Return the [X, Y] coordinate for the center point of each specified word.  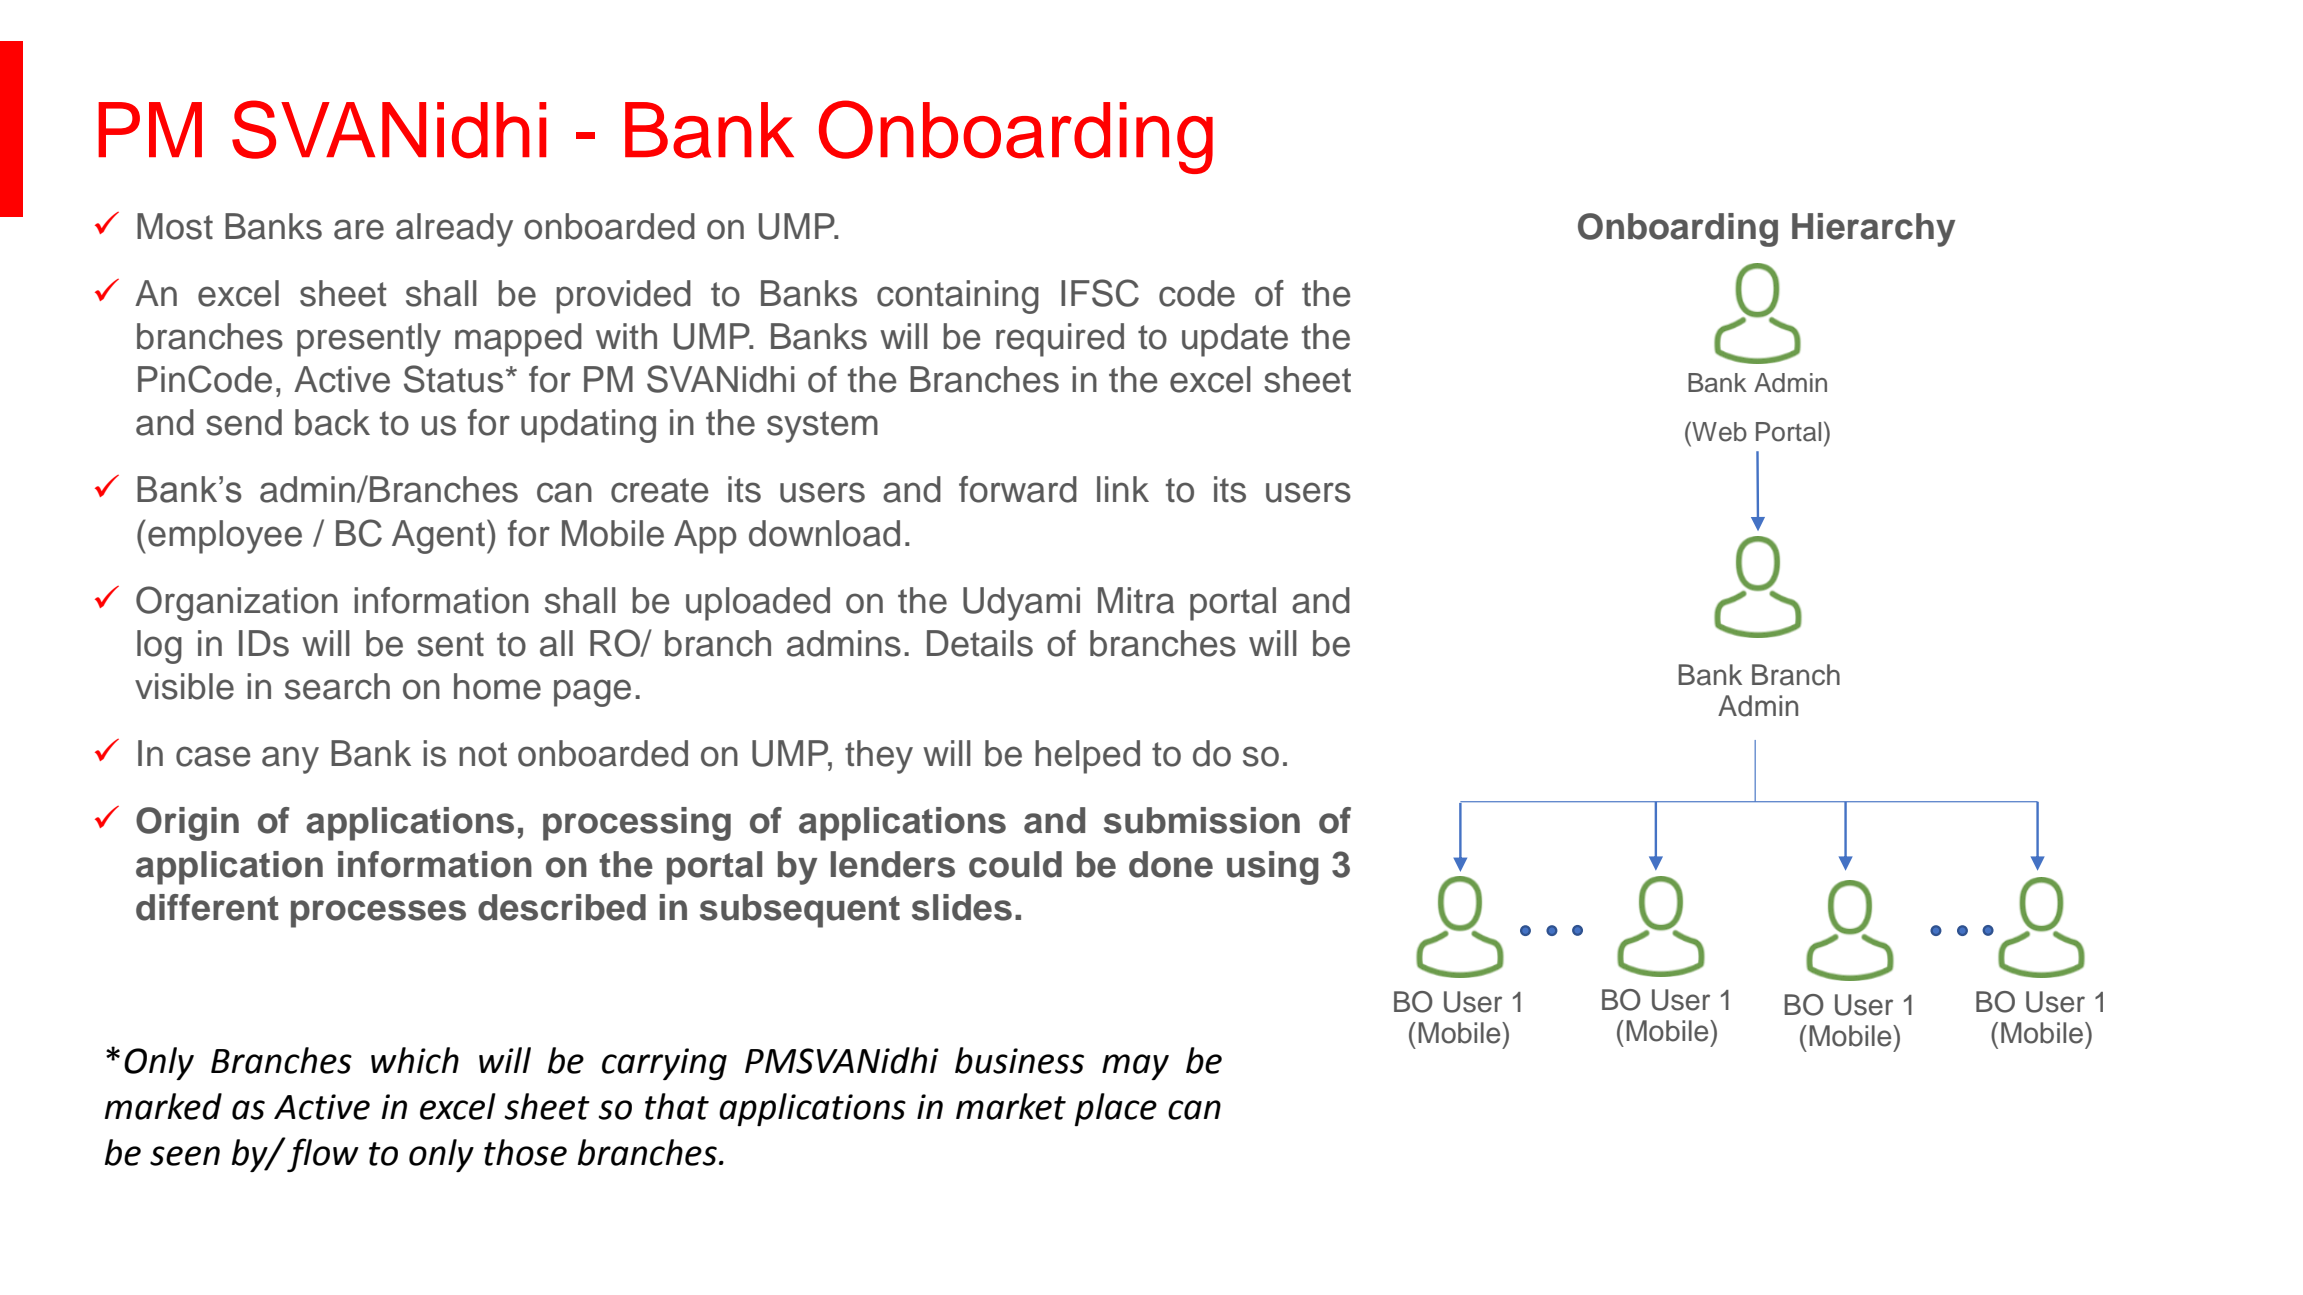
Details [980, 643]
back [332, 422]
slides [962, 907]
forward [1018, 489]
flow [323, 1155]
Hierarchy [1873, 230]
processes [378, 914]
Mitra [1136, 600]
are [359, 229]
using [1273, 868]
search [337, 686]
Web [1718, 431]
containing [958, 297]
